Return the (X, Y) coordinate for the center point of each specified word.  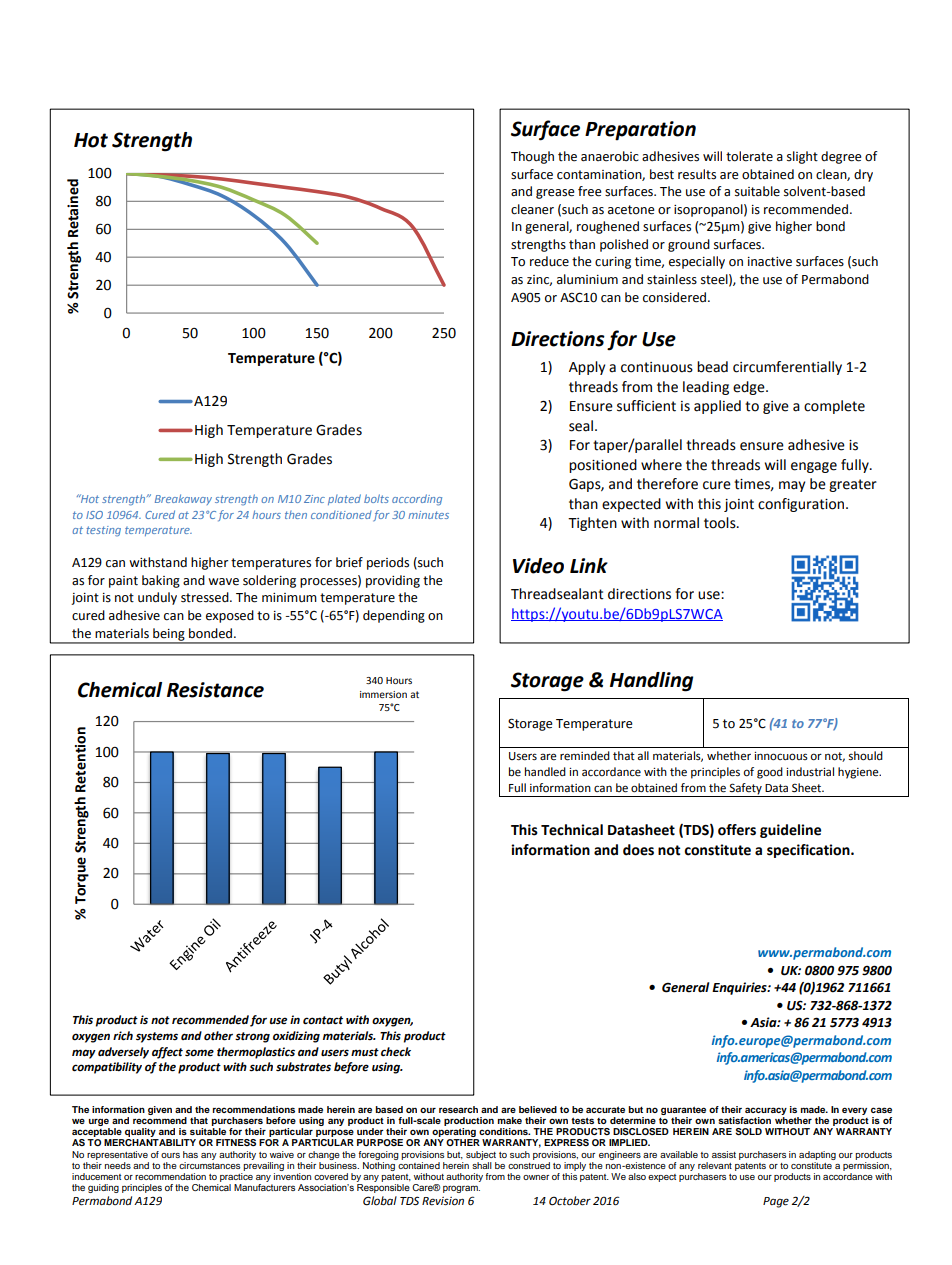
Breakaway (183, 499)
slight (802, 157)
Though (532, 157)
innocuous (781, 756)
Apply (587, 368)
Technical (572, 830)
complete (834, 407)
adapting (817, 1155)
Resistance (215, 690)
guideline (790, 831)
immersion (383, 694)
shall (482, 1164)
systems (157, 1037)
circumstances (209, 1164)
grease (555, 194)
